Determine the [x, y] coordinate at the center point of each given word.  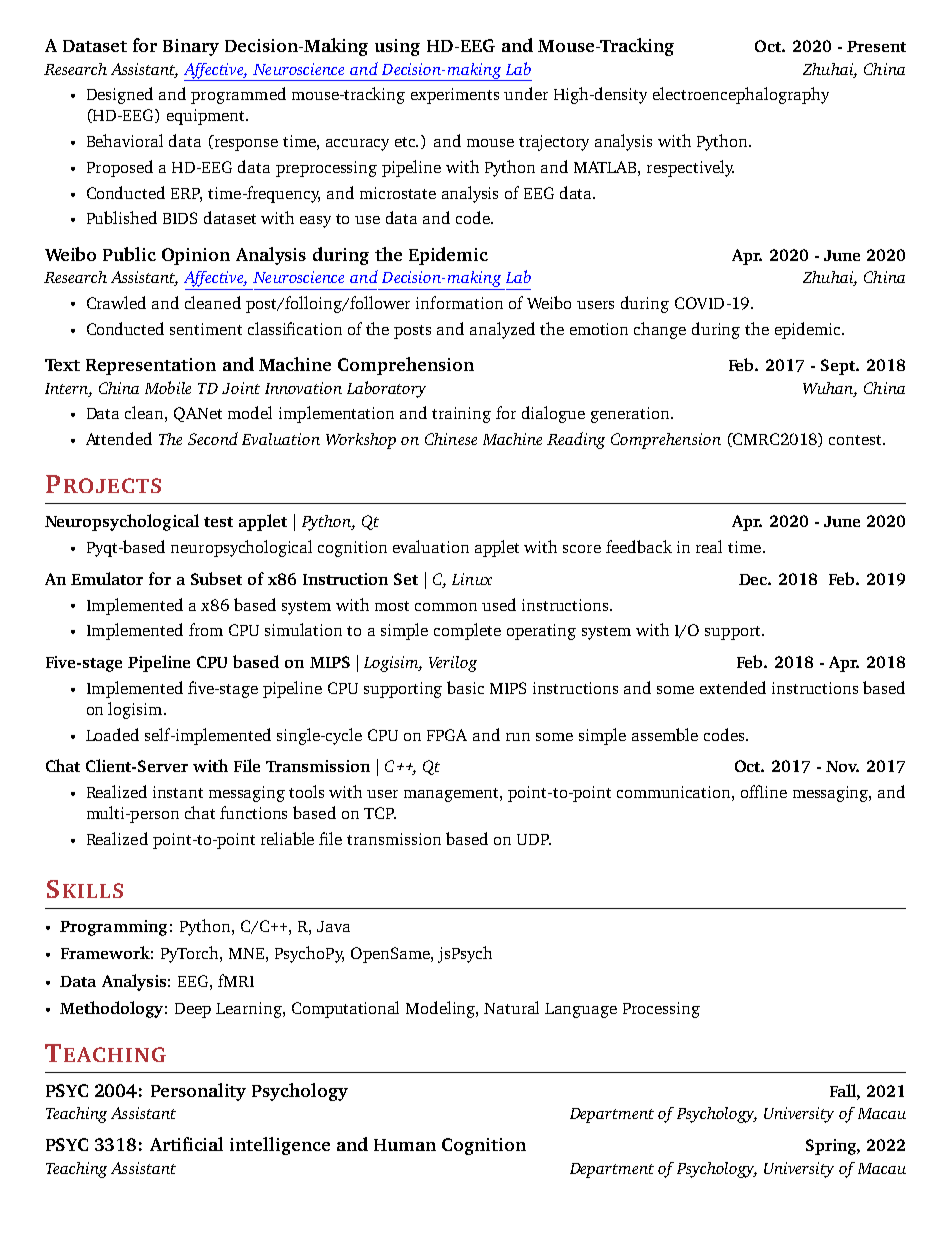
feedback [639, 546]
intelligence [280, 1146]
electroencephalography [741, 95]
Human [405, 1145]
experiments [455, 96]
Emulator [107, 578]
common [446, 607]
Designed [120, 95]
